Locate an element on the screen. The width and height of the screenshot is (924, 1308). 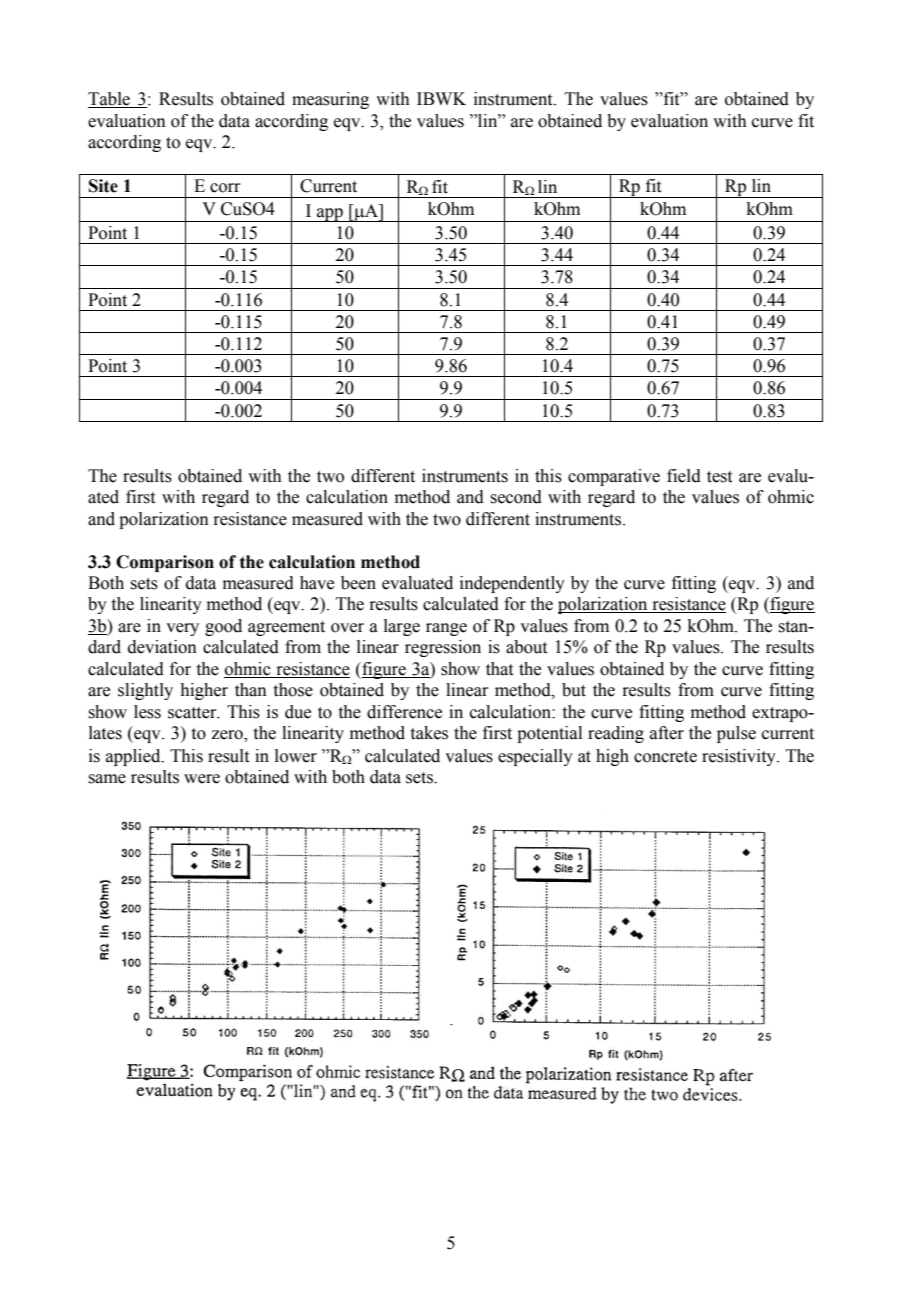
Site is located at coordinates (103, 186).
